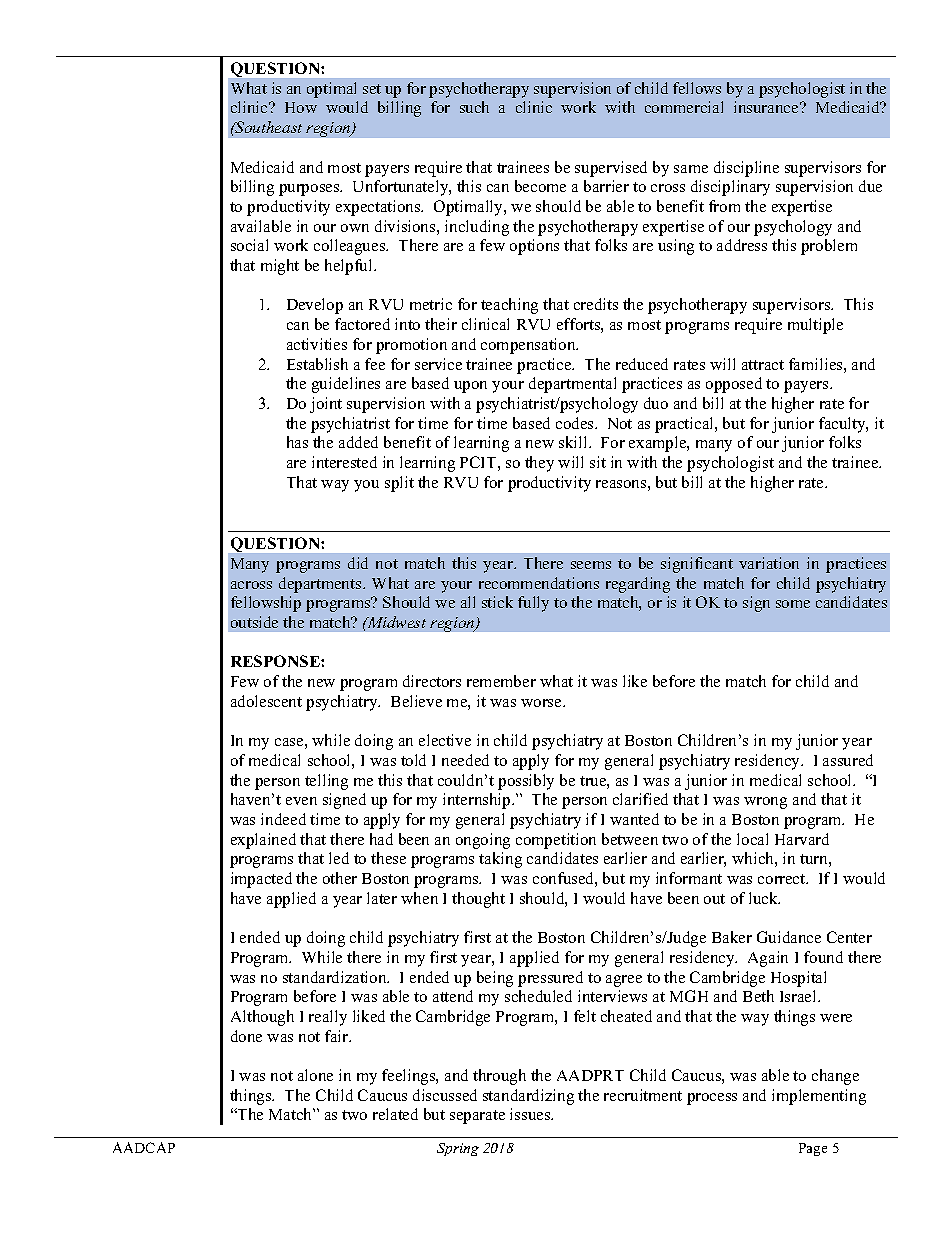 The height and width of the screenshot is (1233, 952). I want to click on some, so click(793, 604).
